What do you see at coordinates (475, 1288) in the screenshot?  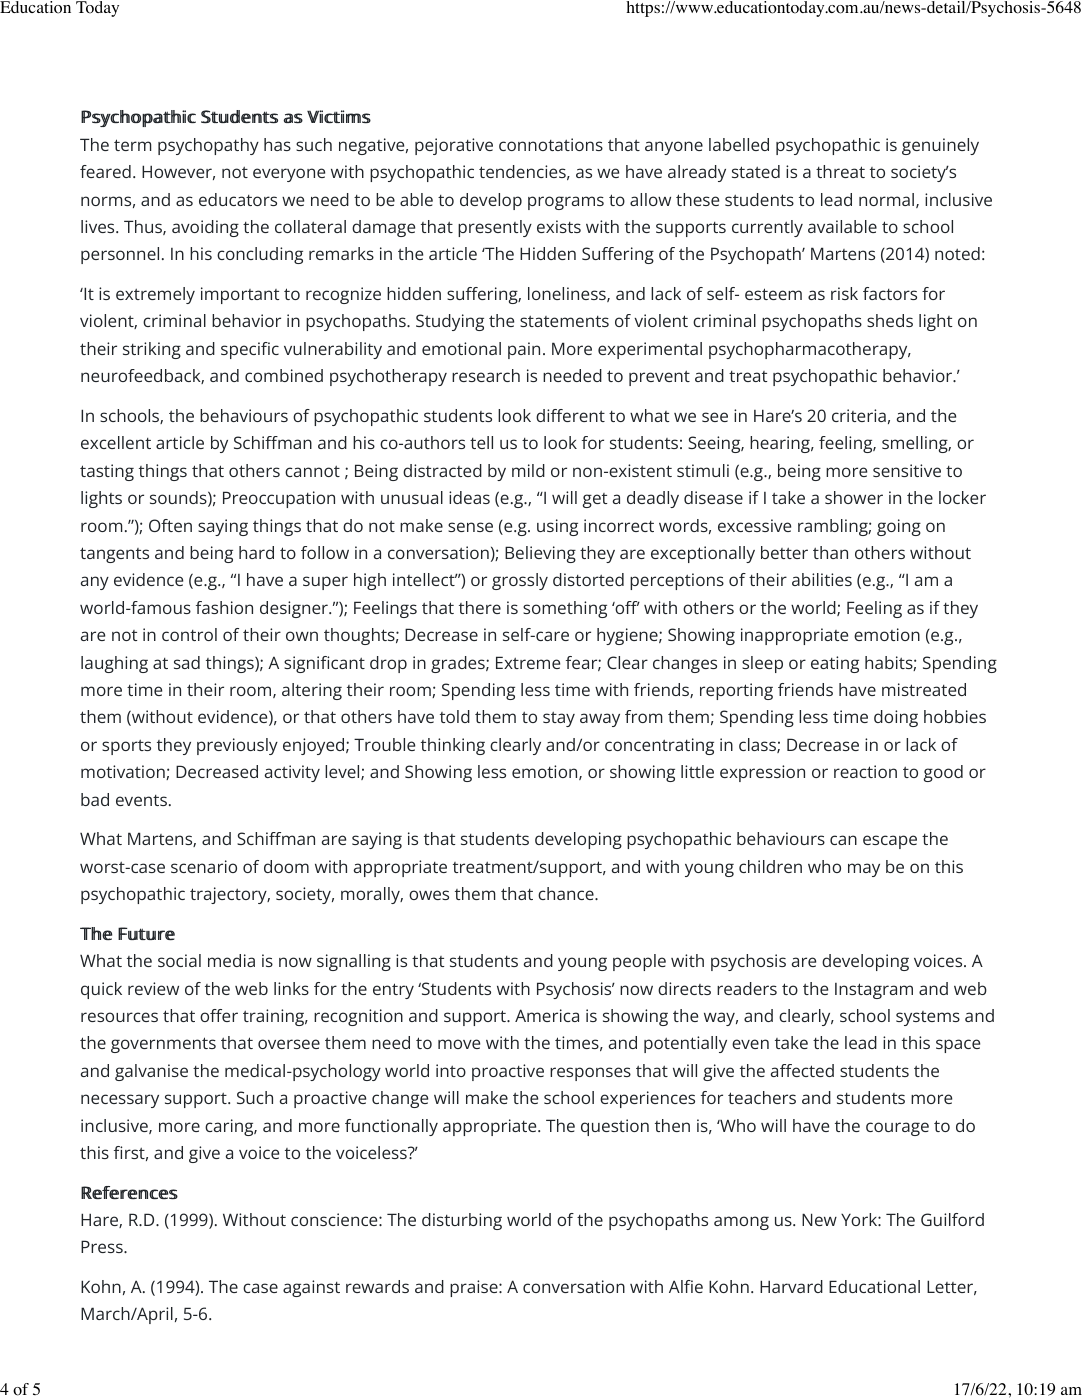 I see `praise` at bounding box center [475, 1288].
